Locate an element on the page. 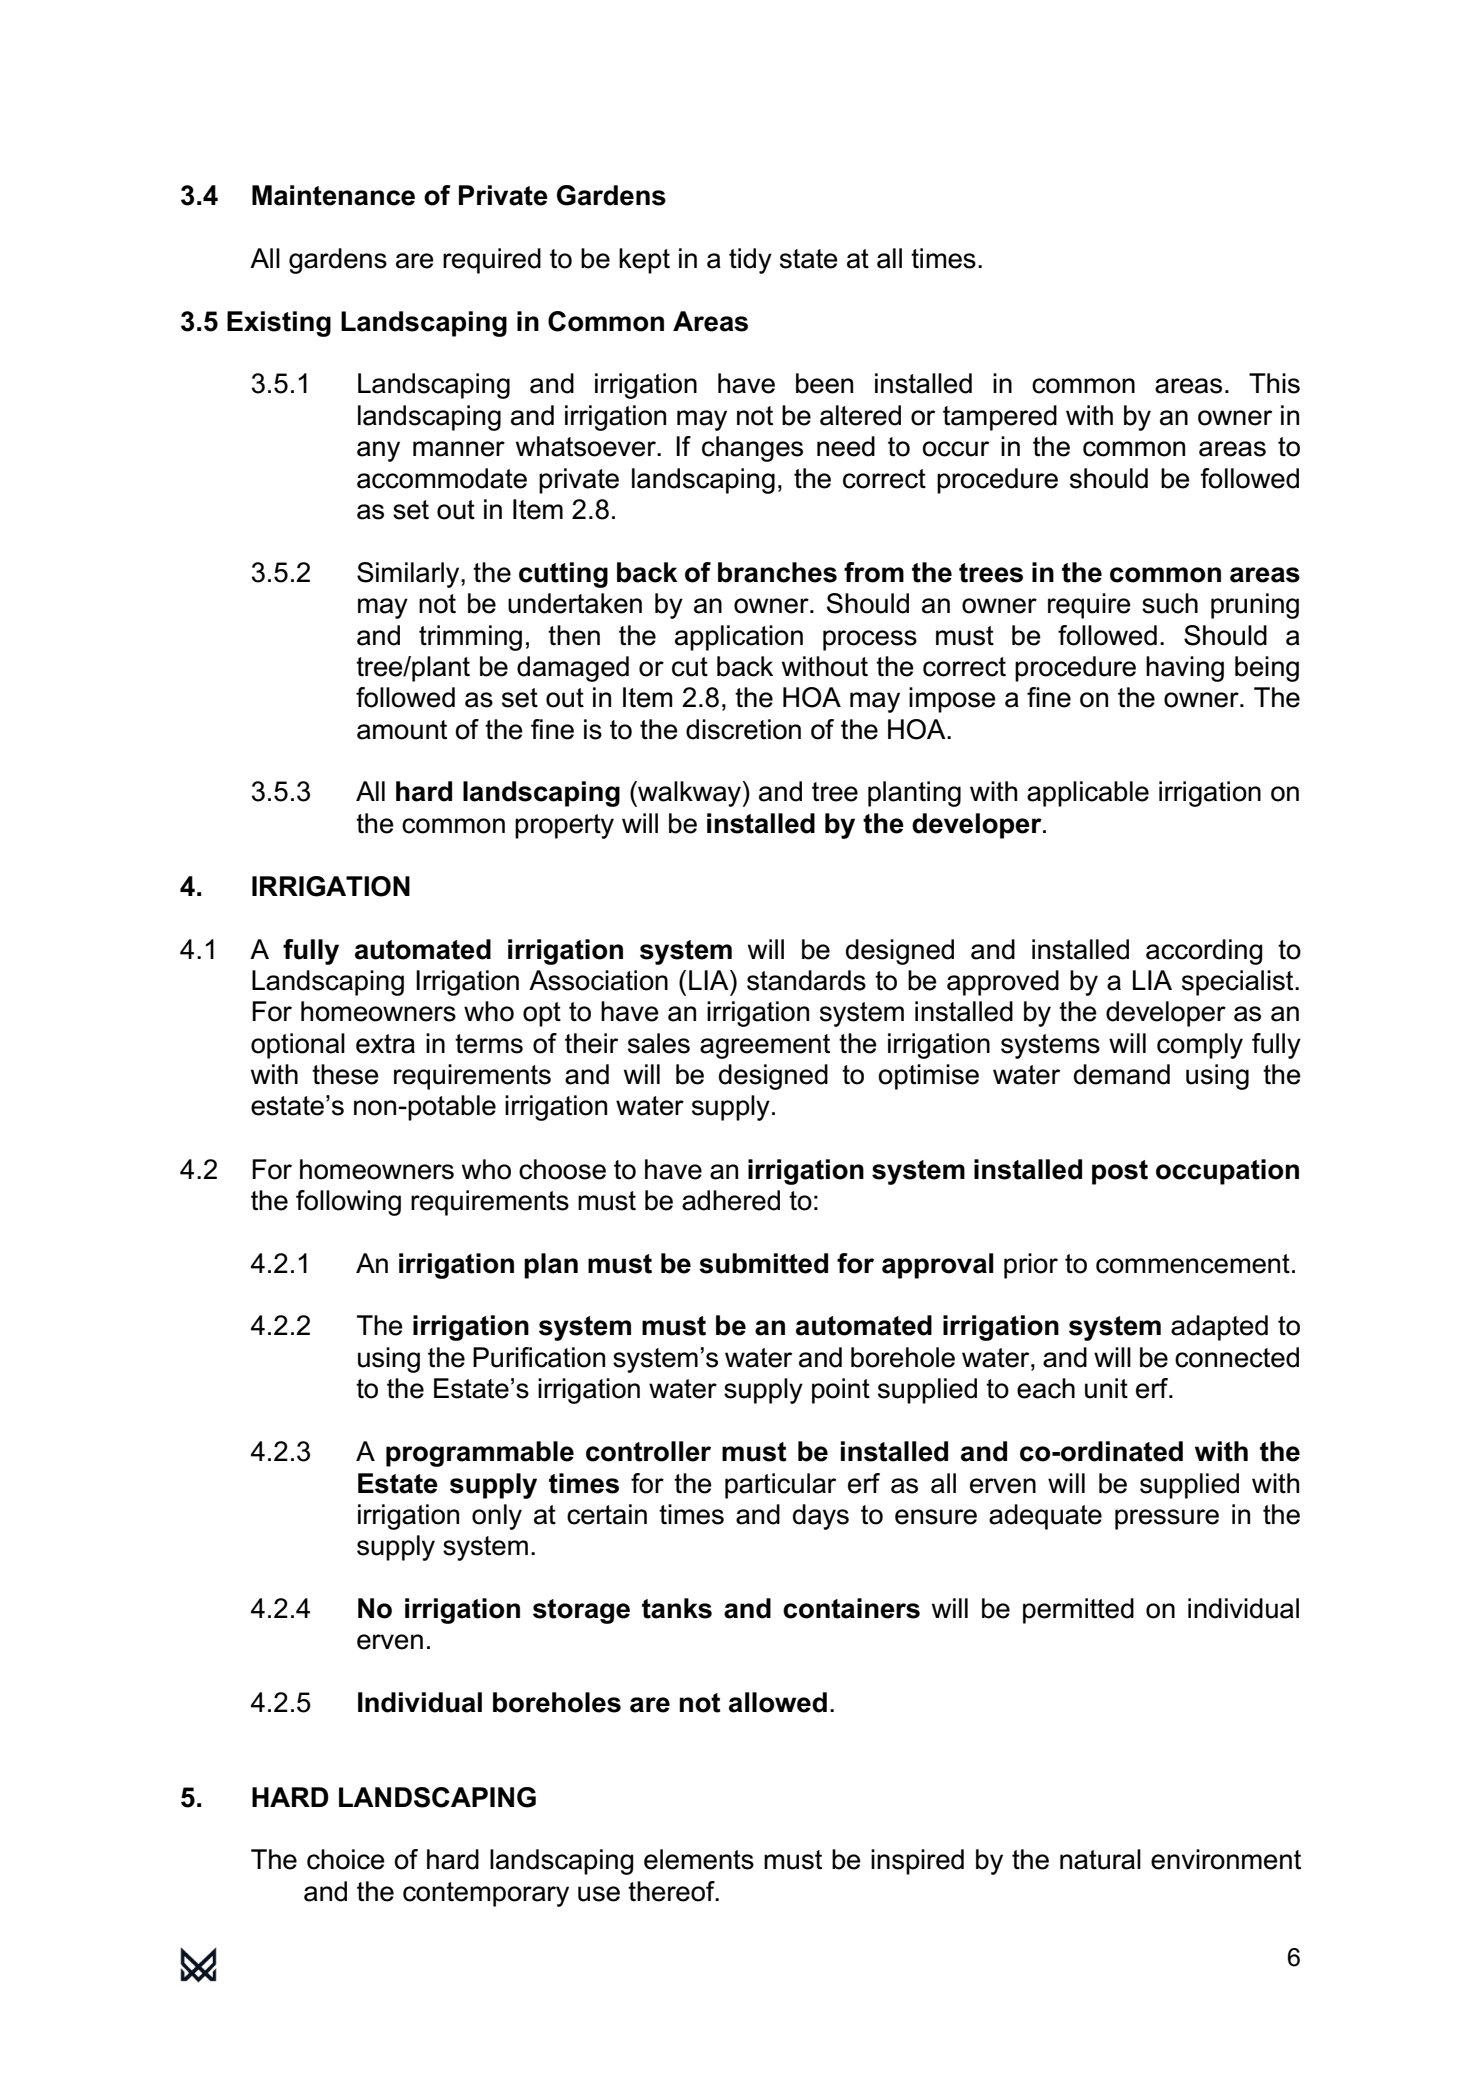 The height and width of the page is (2090, 1478). Maintenance is located at coordinates (333, 195).
